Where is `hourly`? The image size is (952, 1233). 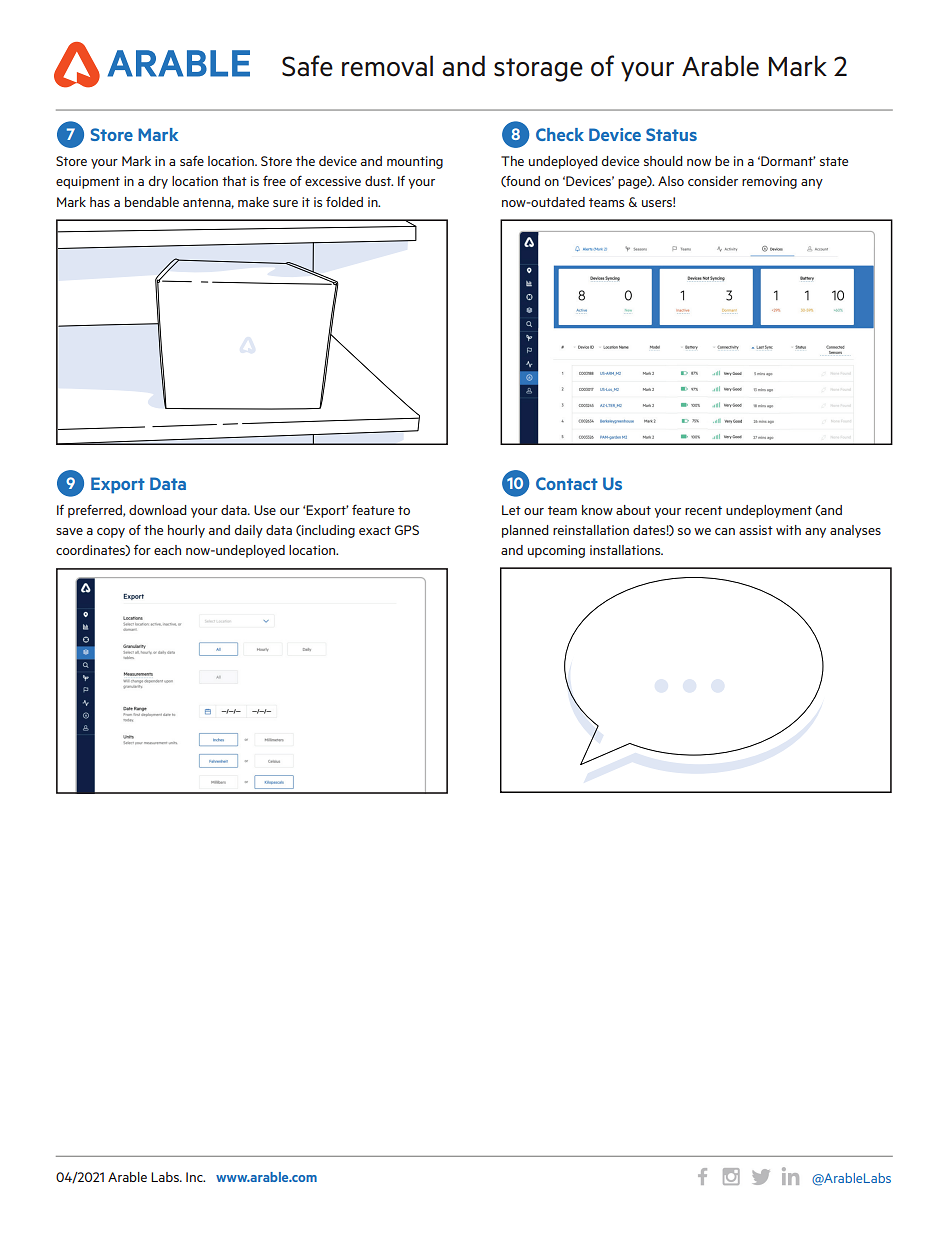
hourly is located at coordinates (186, 531).
